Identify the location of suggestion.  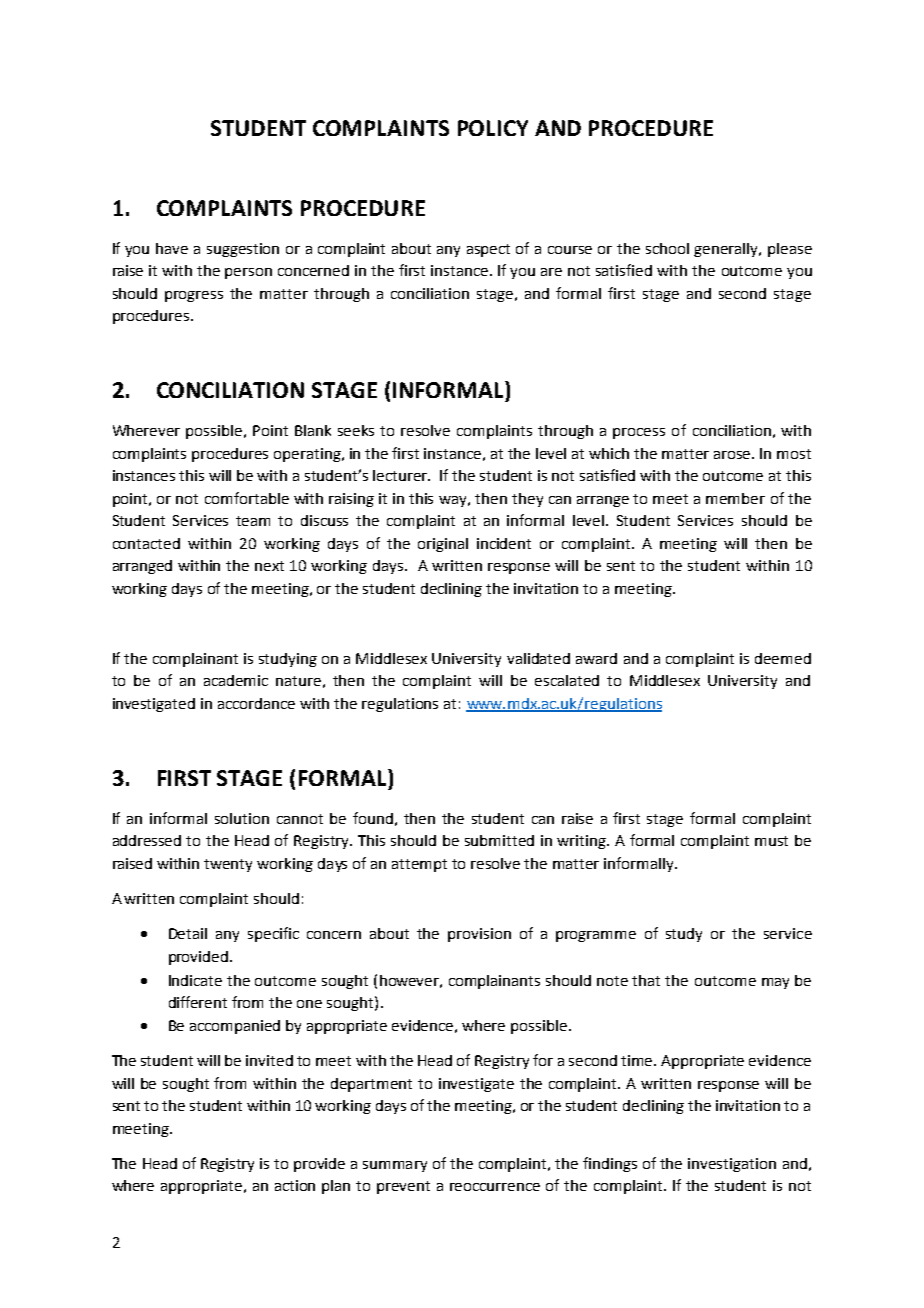
(243, 250).
